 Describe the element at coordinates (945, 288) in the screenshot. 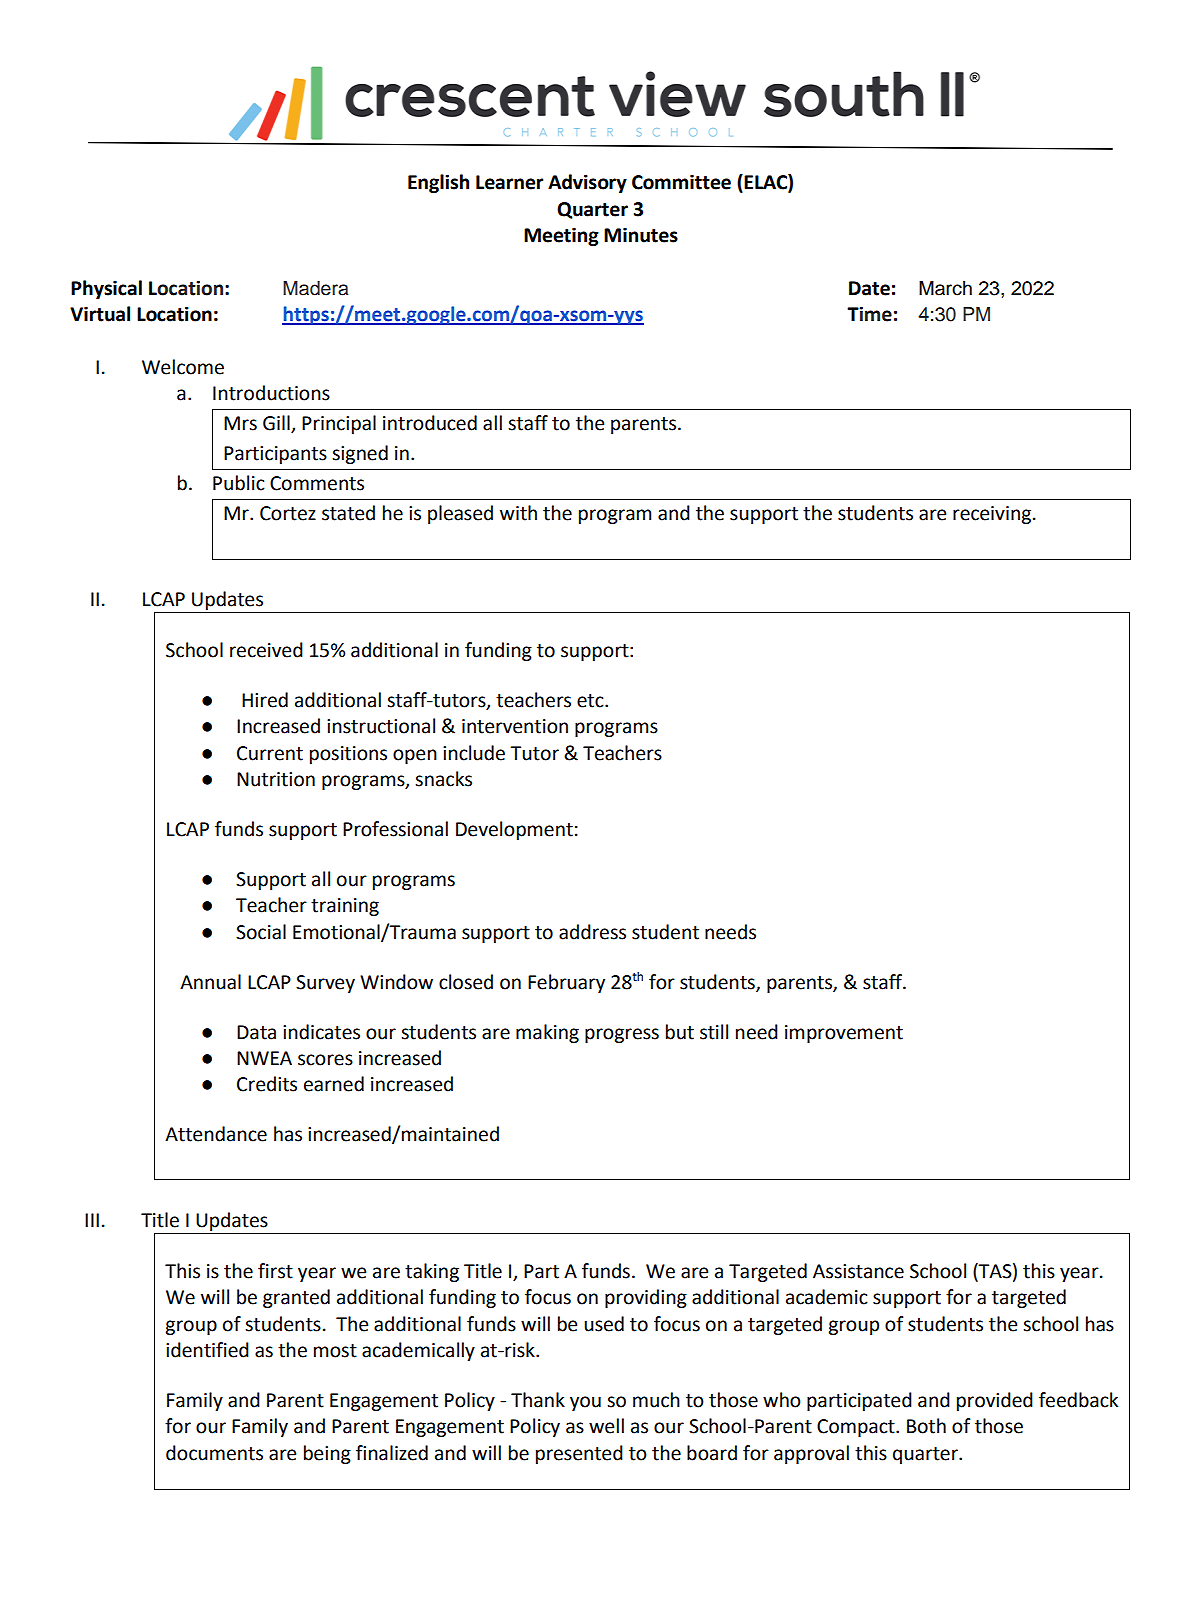

I see `March` at that location.
